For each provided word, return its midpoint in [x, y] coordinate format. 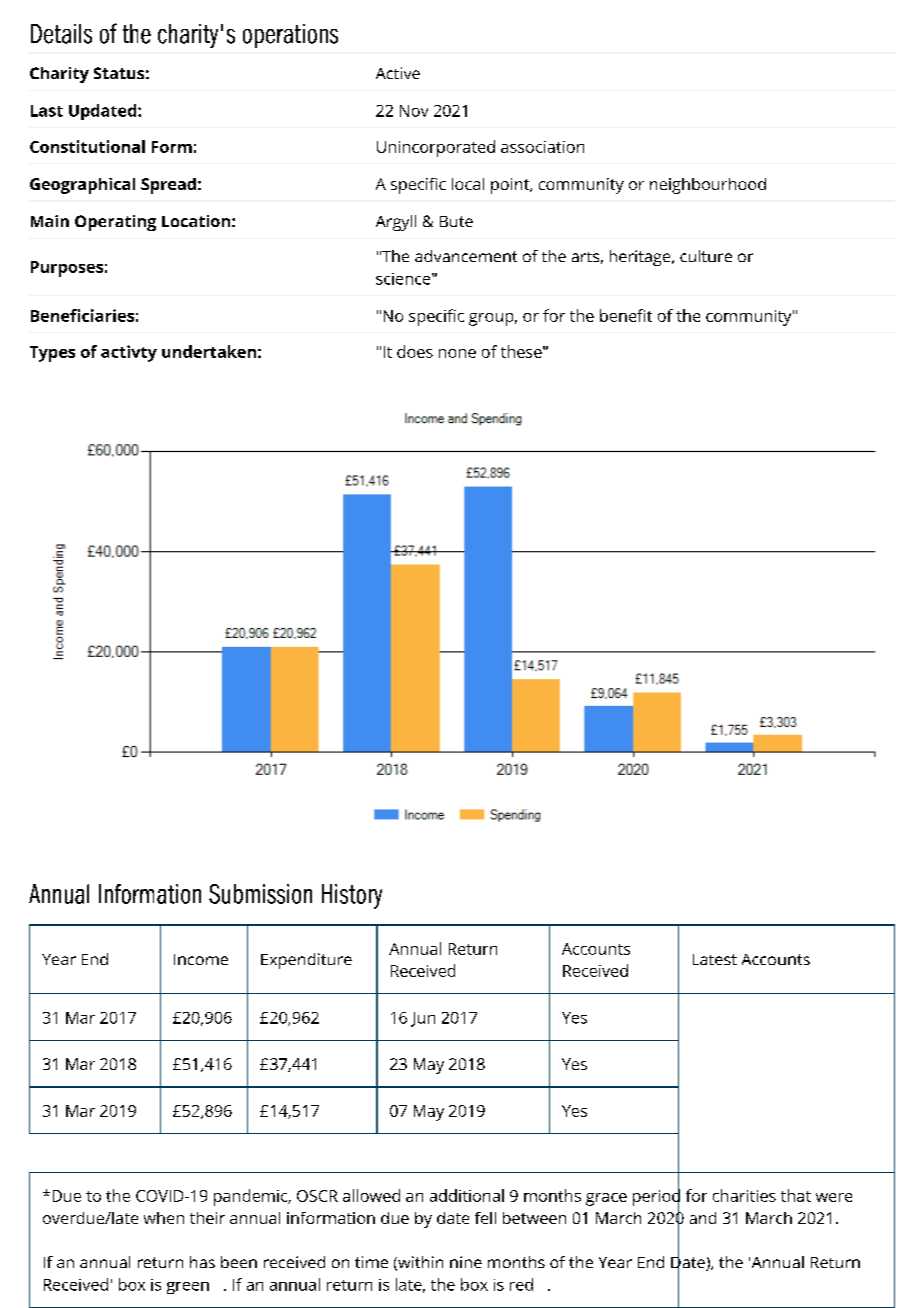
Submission [260, 894]
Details [61, 34]
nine [466, 1262]
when [164, 1218]
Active [398, 73]
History [352, 896]
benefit [626, 315]
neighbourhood [708, 186]
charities [744, 1195]
